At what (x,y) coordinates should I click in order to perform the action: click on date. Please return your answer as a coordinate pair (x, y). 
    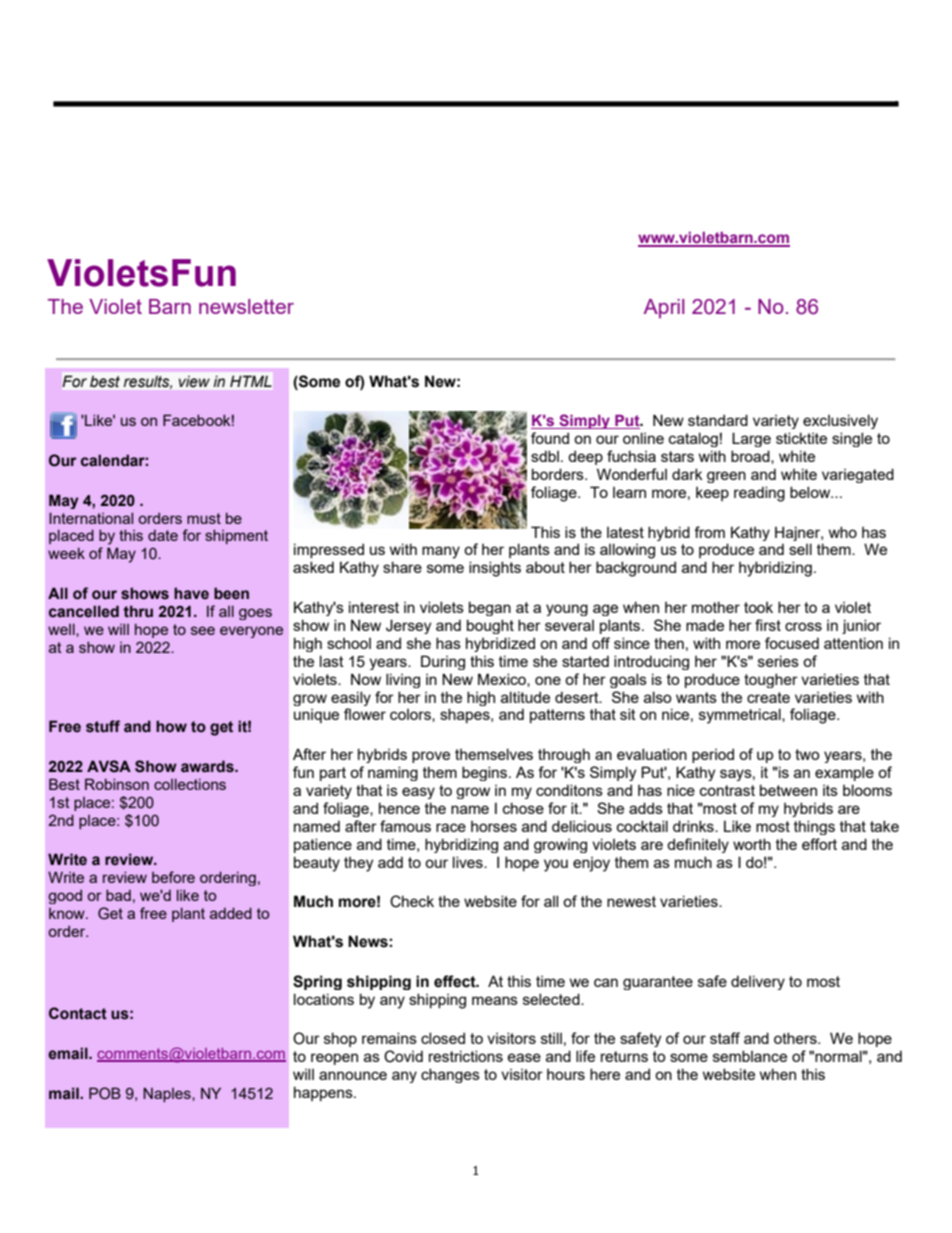
    Looking at the image, I should click on (163, 535).
